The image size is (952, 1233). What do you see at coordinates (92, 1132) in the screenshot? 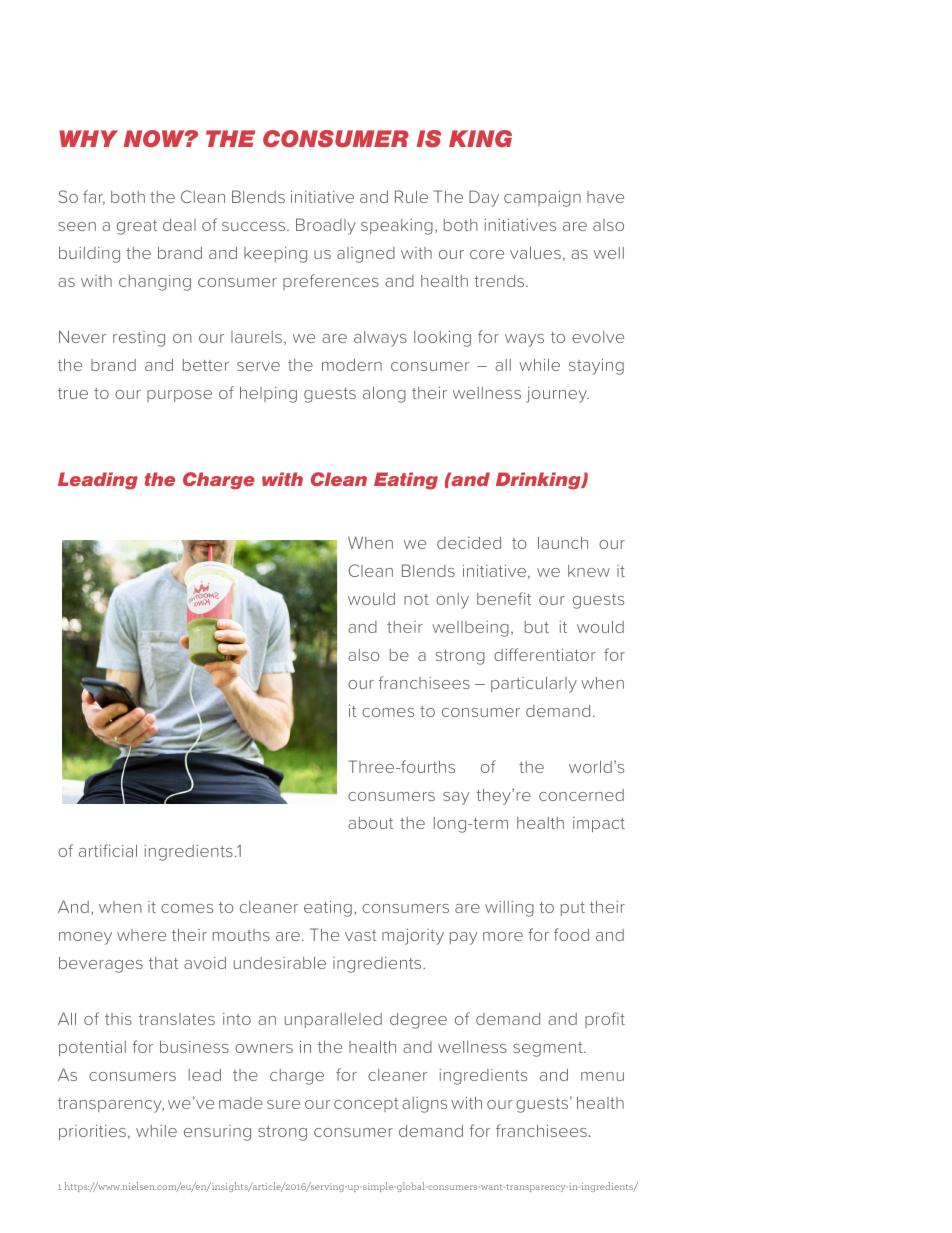
I see `priorities` at bounding box center [92, 1132].
